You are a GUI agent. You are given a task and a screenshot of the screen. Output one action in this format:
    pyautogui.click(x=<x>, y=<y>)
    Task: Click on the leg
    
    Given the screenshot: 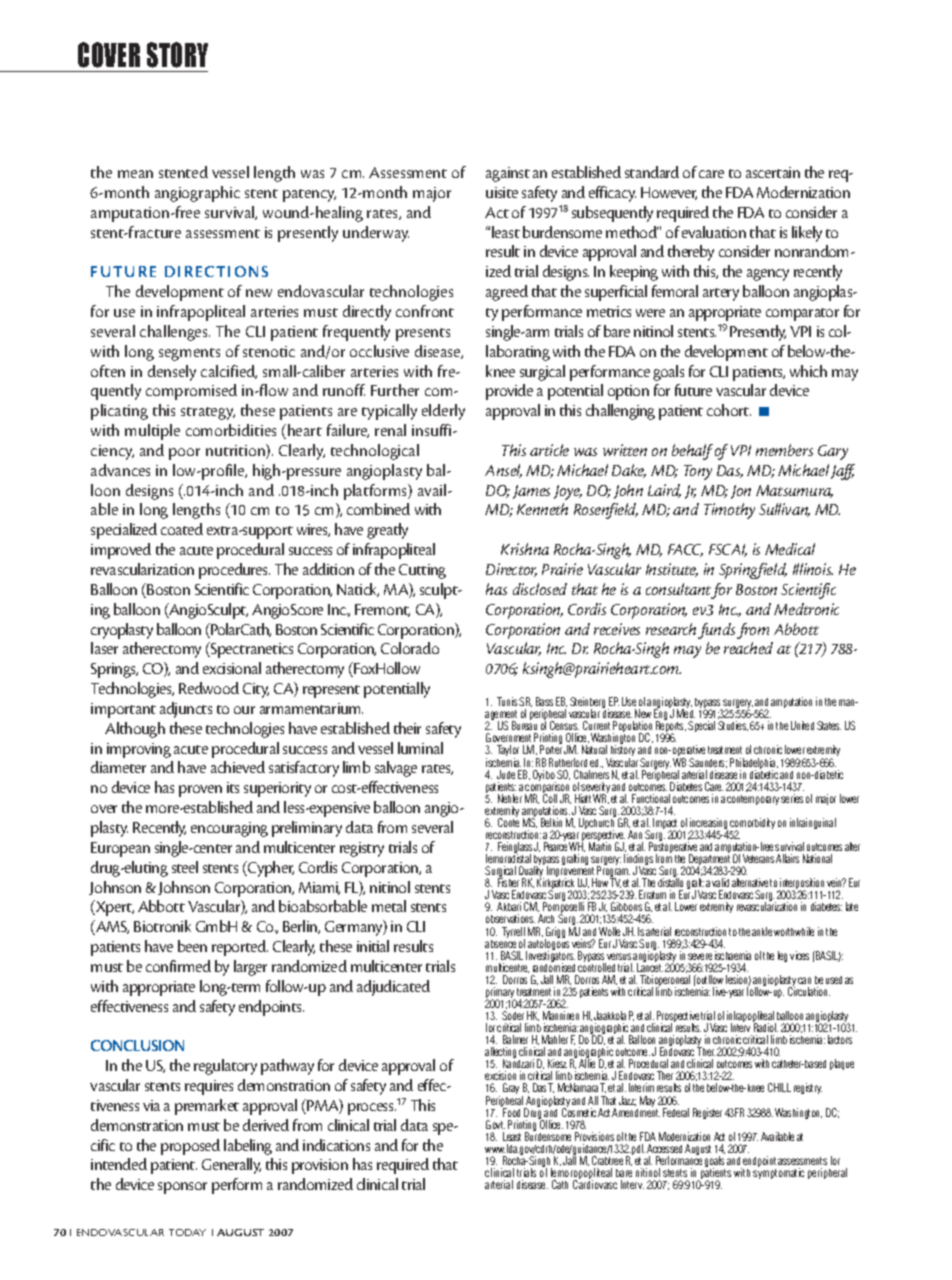 What is the action you would take?
    pyautogui.click(x=782, y=956)
